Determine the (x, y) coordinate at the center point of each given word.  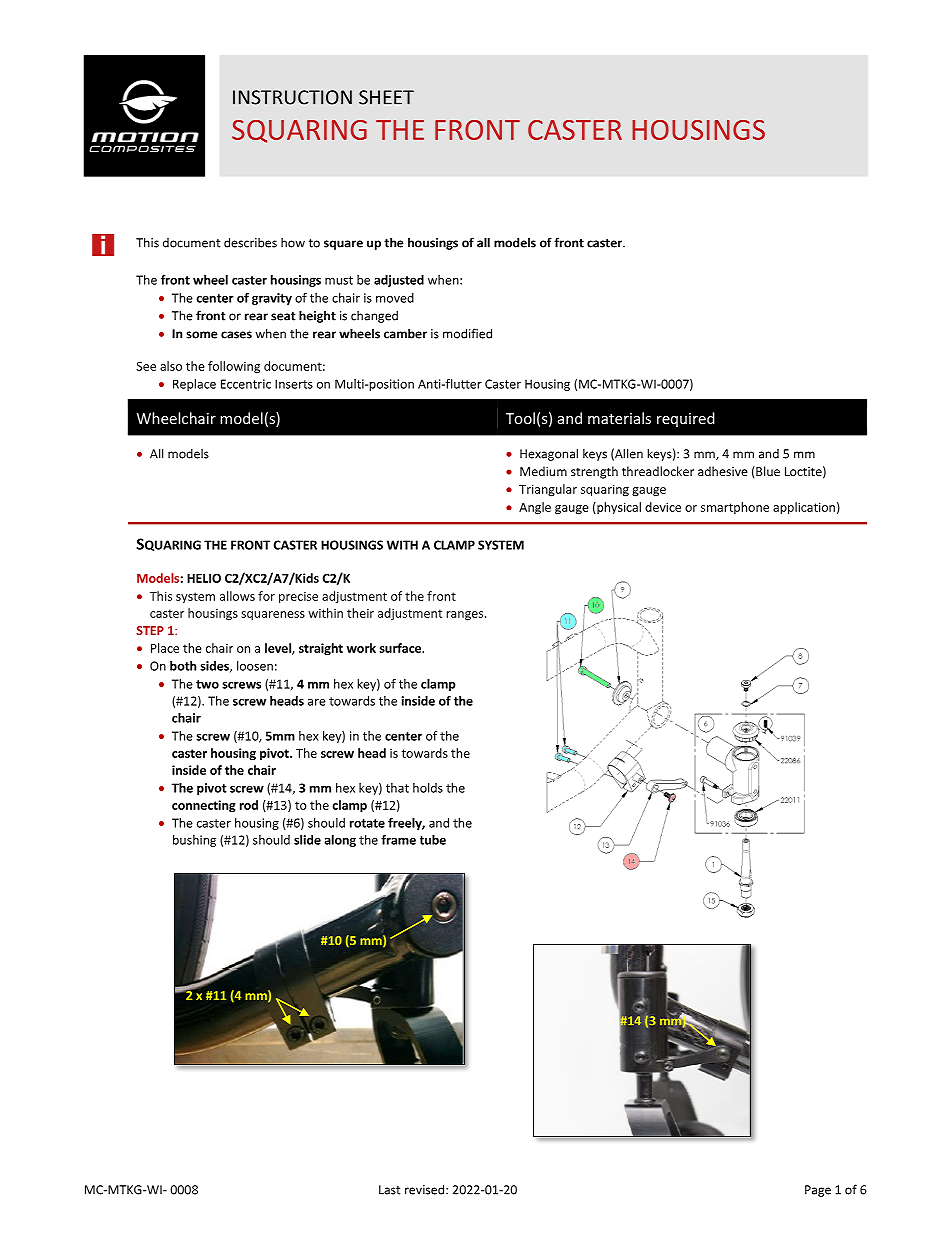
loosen (255, 666)
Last (389, 1190)
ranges (466, 616)
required (686, 419)
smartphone (735, 508)
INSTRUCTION (292, 97)
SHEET (386, 97)
